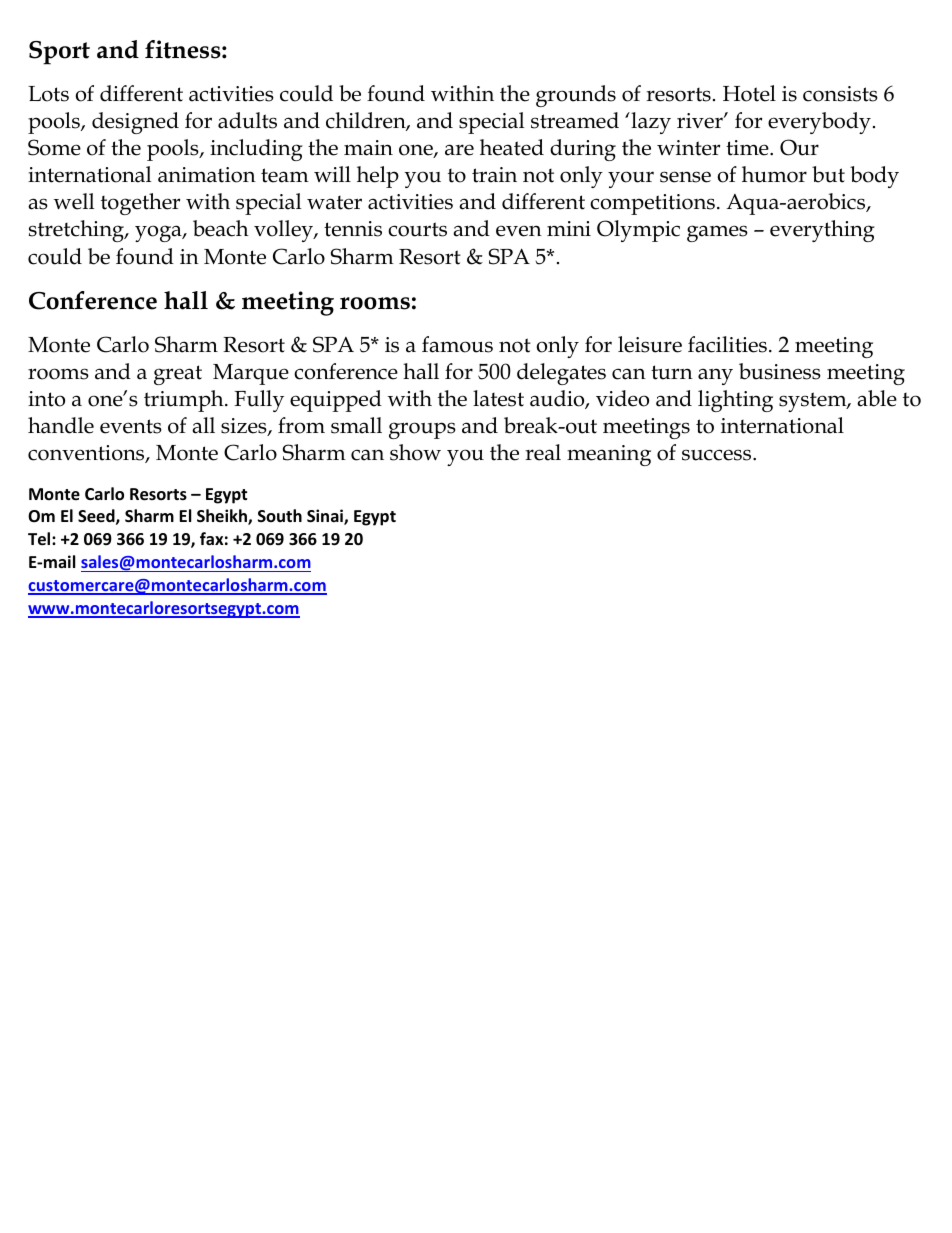 Image resolution: width=952 pixels, height=1233 pixels. What do you see at coordinates (54, 147) in the screenshot?
I see `Some` at bounding box center [54, 147].
